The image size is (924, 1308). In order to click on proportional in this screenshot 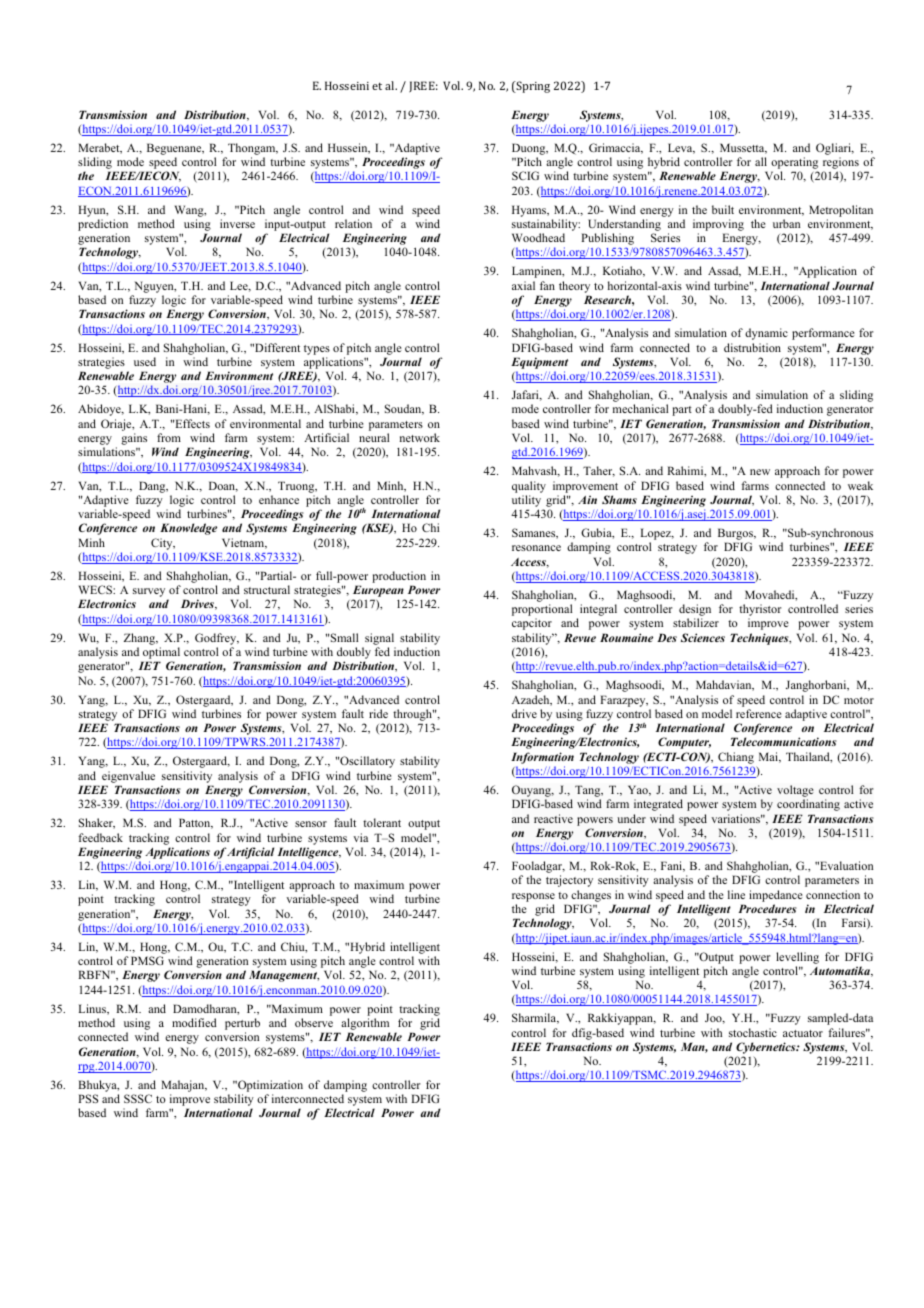, I will do `click(542, 611)`.
